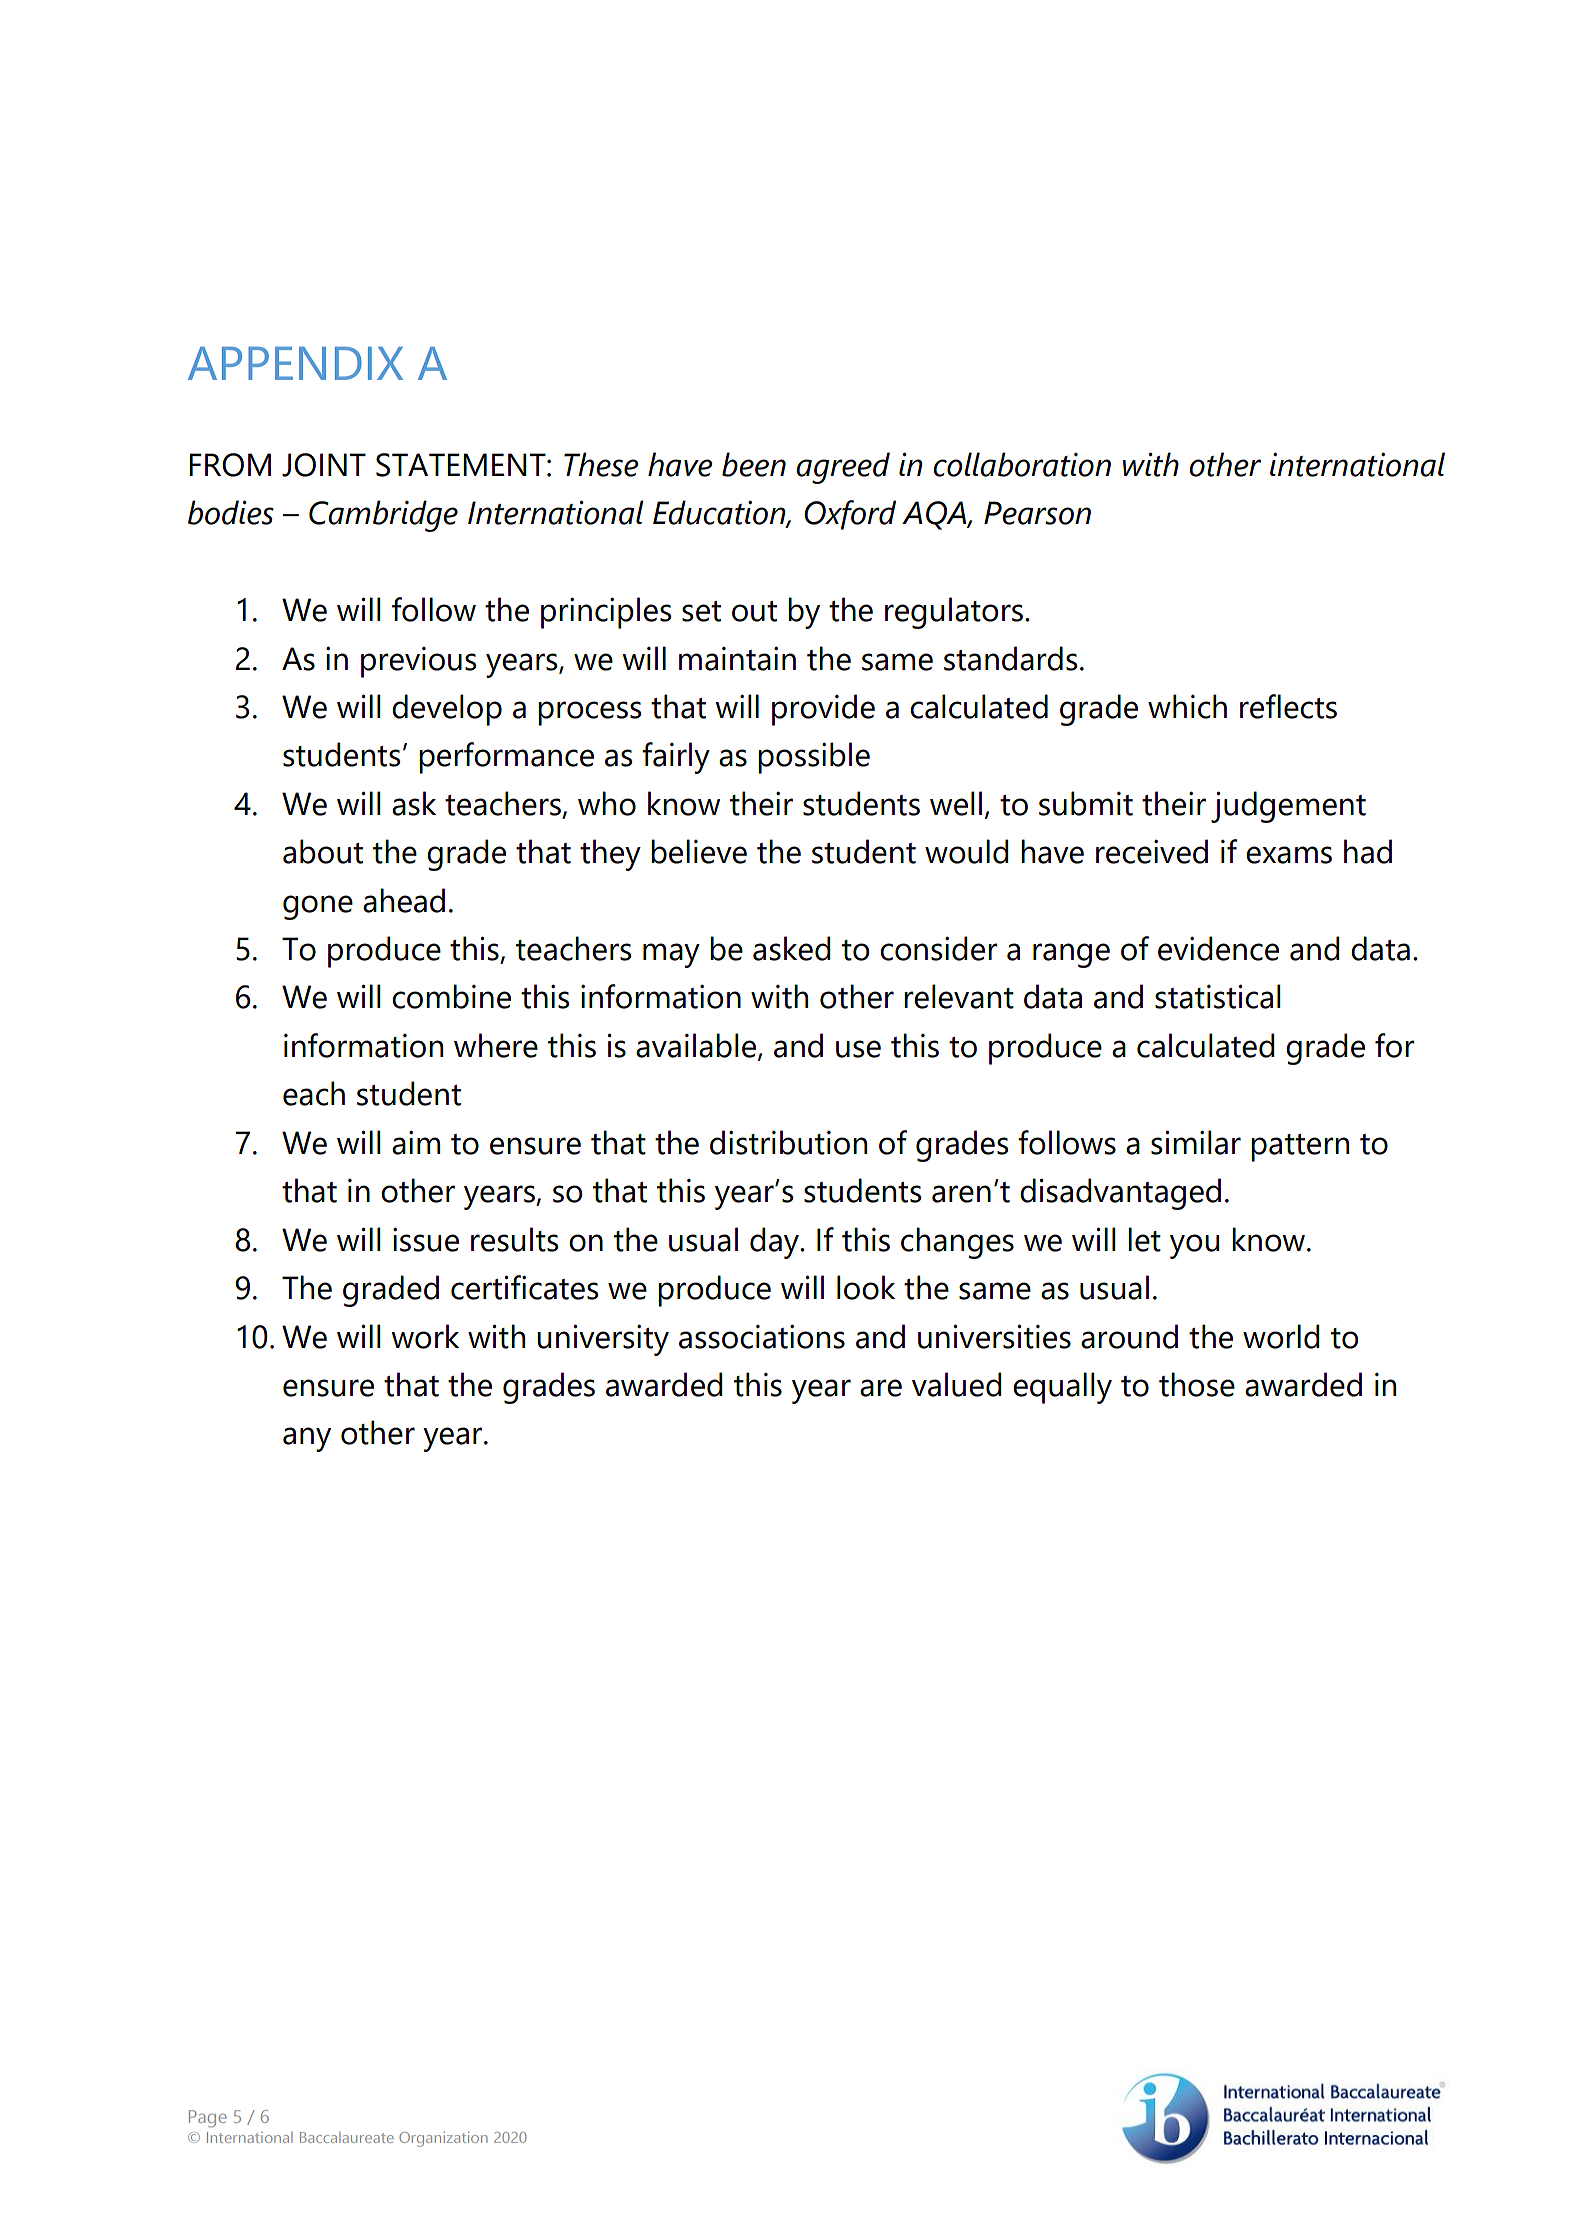 Image resolution: width=1570 pixels, height=2221 pixels. I want to click on those, so click(1197, 1384).
